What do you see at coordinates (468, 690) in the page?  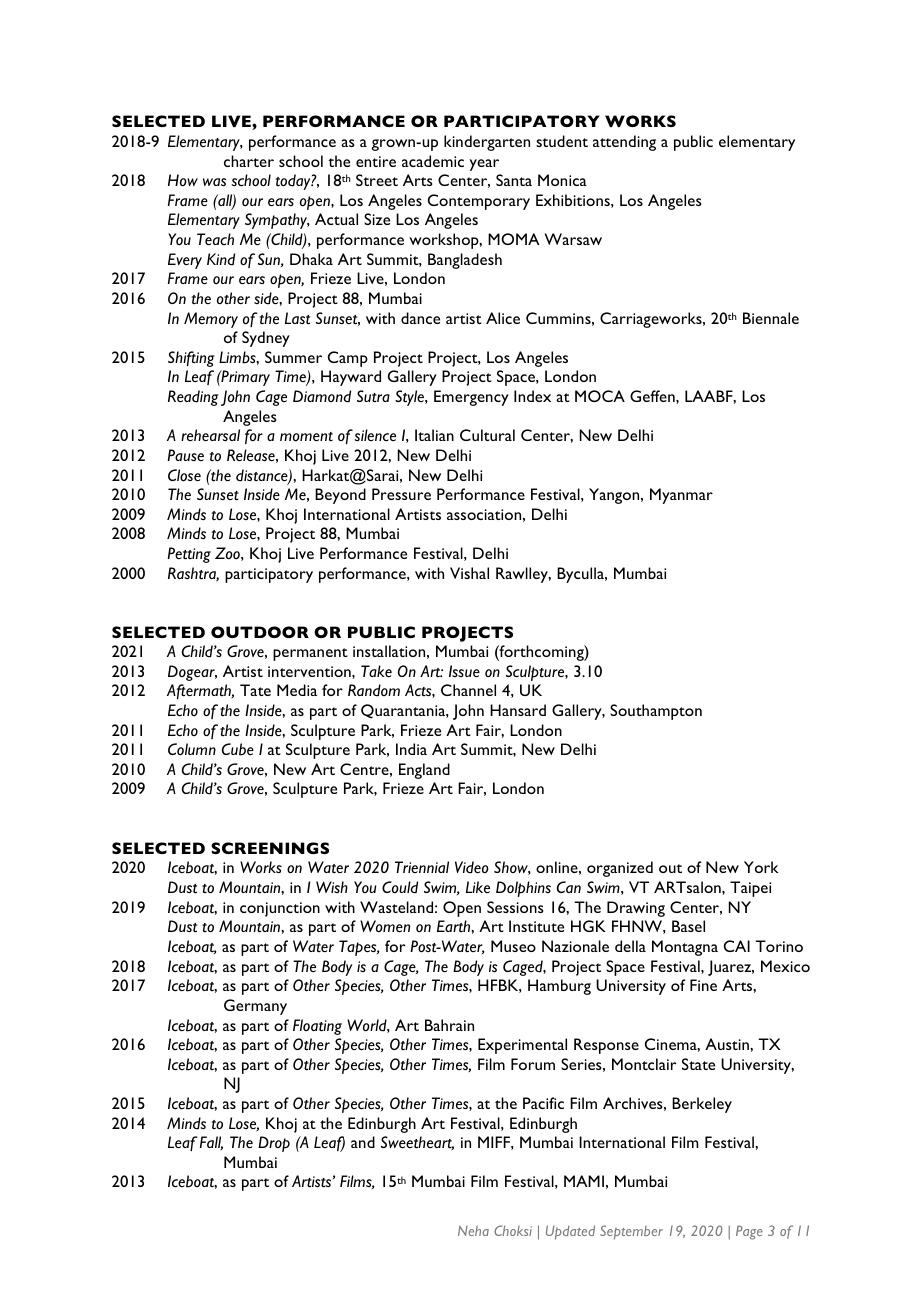 I see `Channel` at bounding box center [468, 690].
